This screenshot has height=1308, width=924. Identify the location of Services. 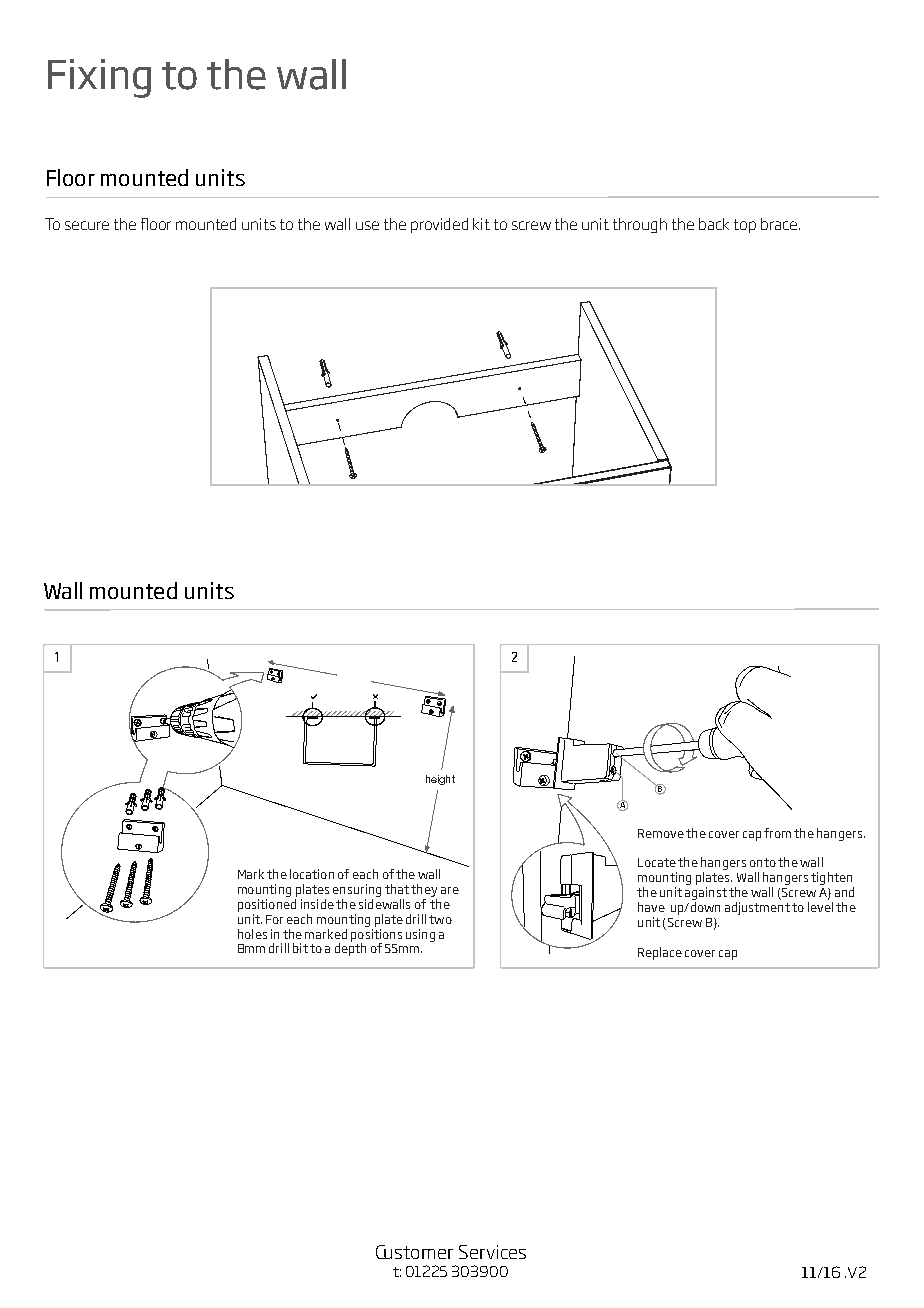
(492, 1252).
